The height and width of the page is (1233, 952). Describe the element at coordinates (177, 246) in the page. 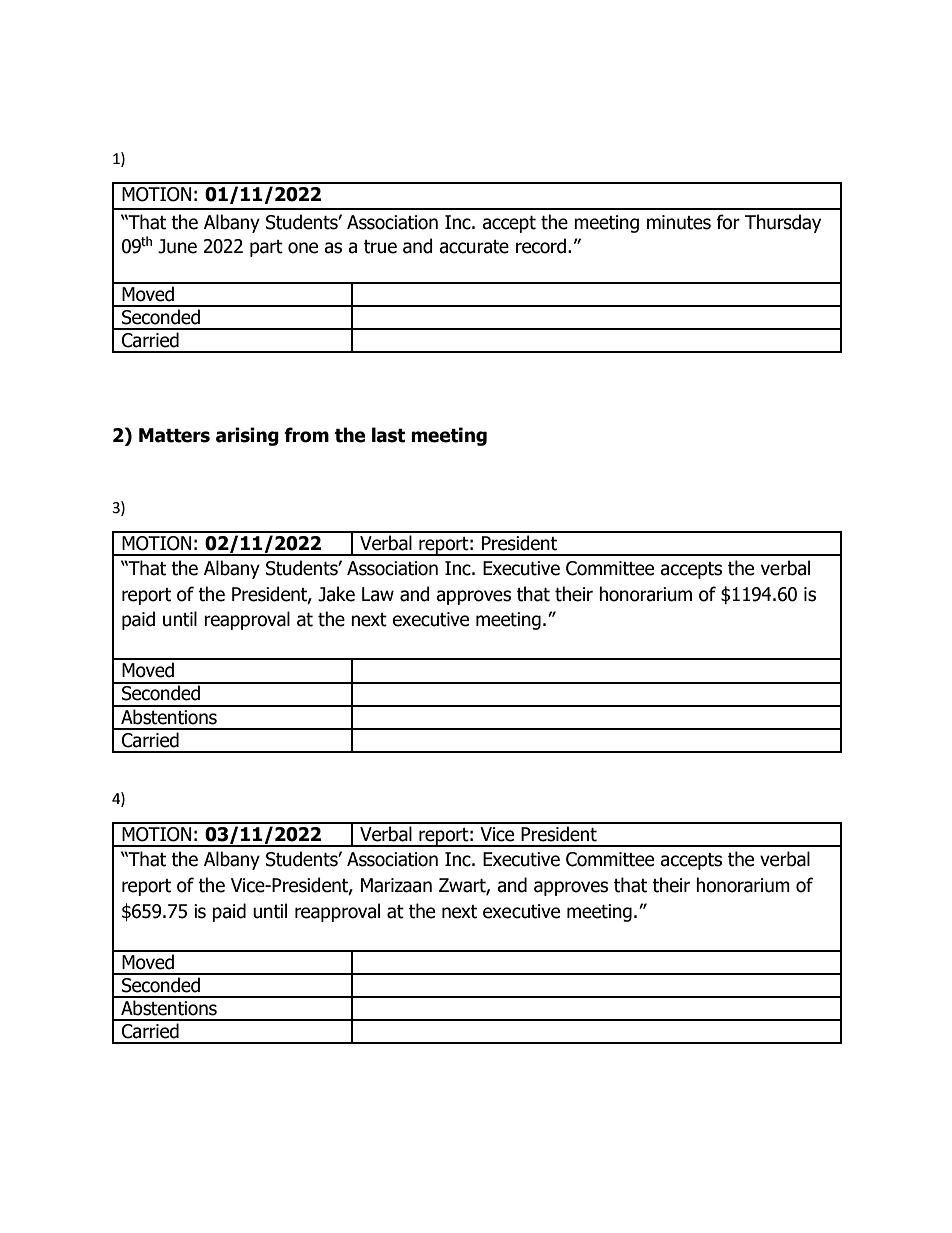

I see `June` at that location.
